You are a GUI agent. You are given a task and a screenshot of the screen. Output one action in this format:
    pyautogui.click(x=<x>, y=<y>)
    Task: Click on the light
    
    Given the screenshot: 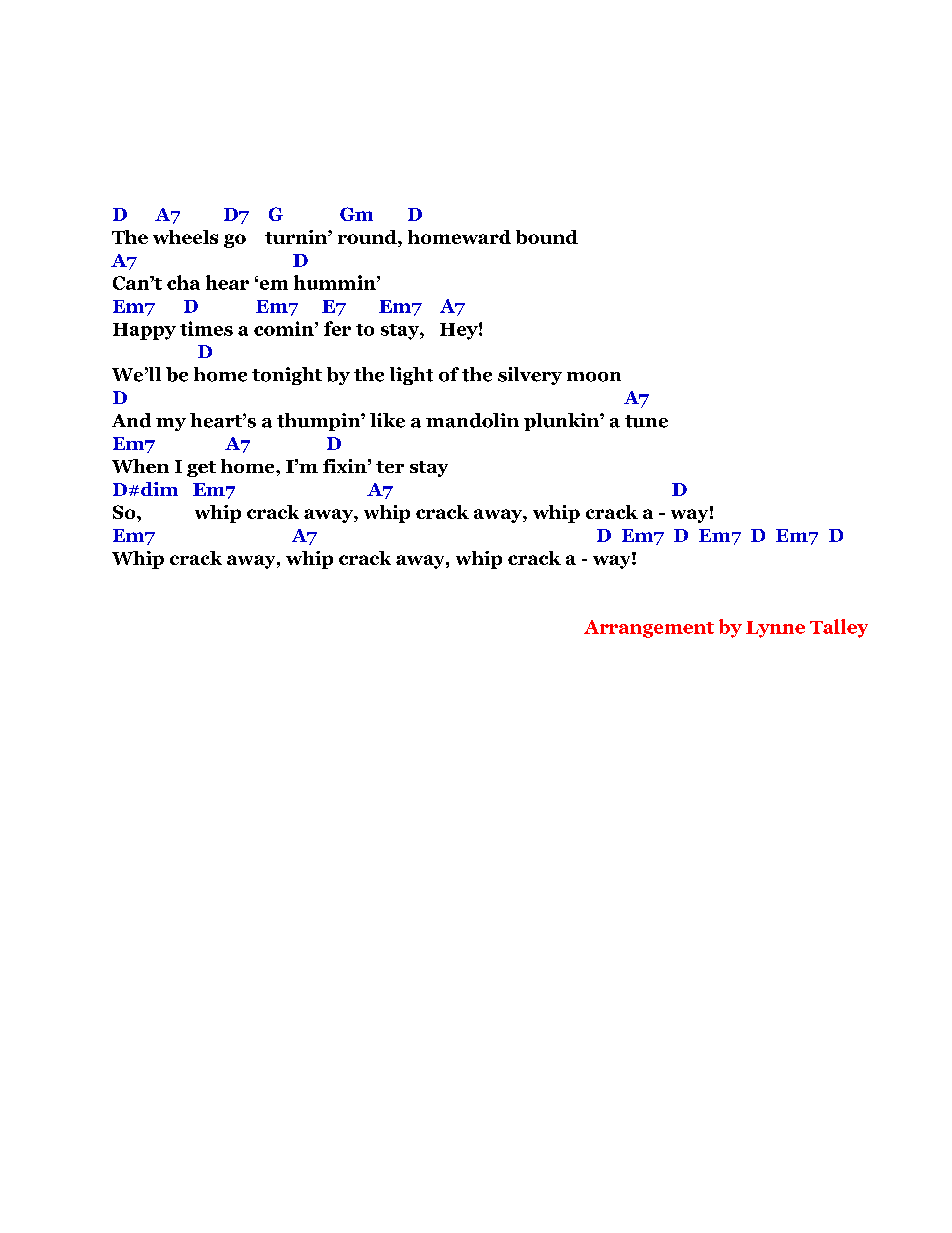 What is the action you would take?
    pyautogui.click(x=411, y=376)
